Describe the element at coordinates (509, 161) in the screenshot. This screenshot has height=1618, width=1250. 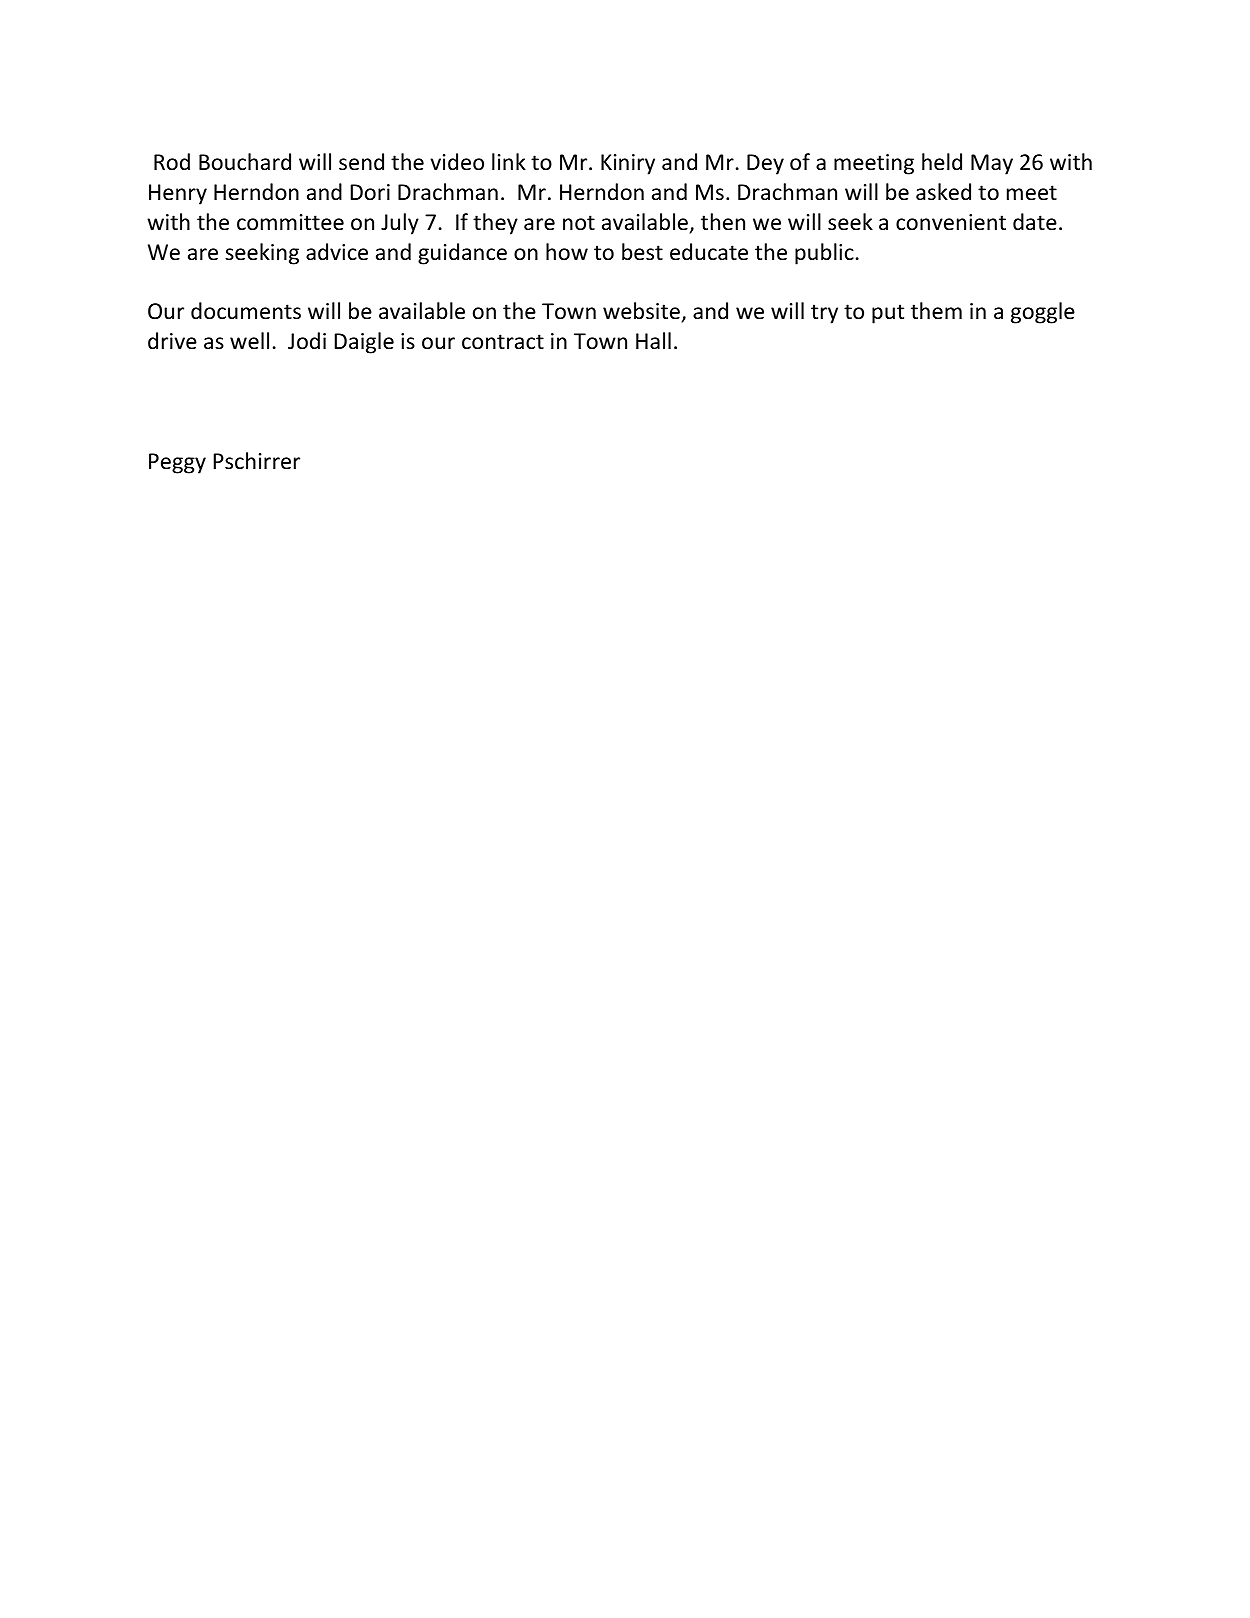
I see `link` at that location.
